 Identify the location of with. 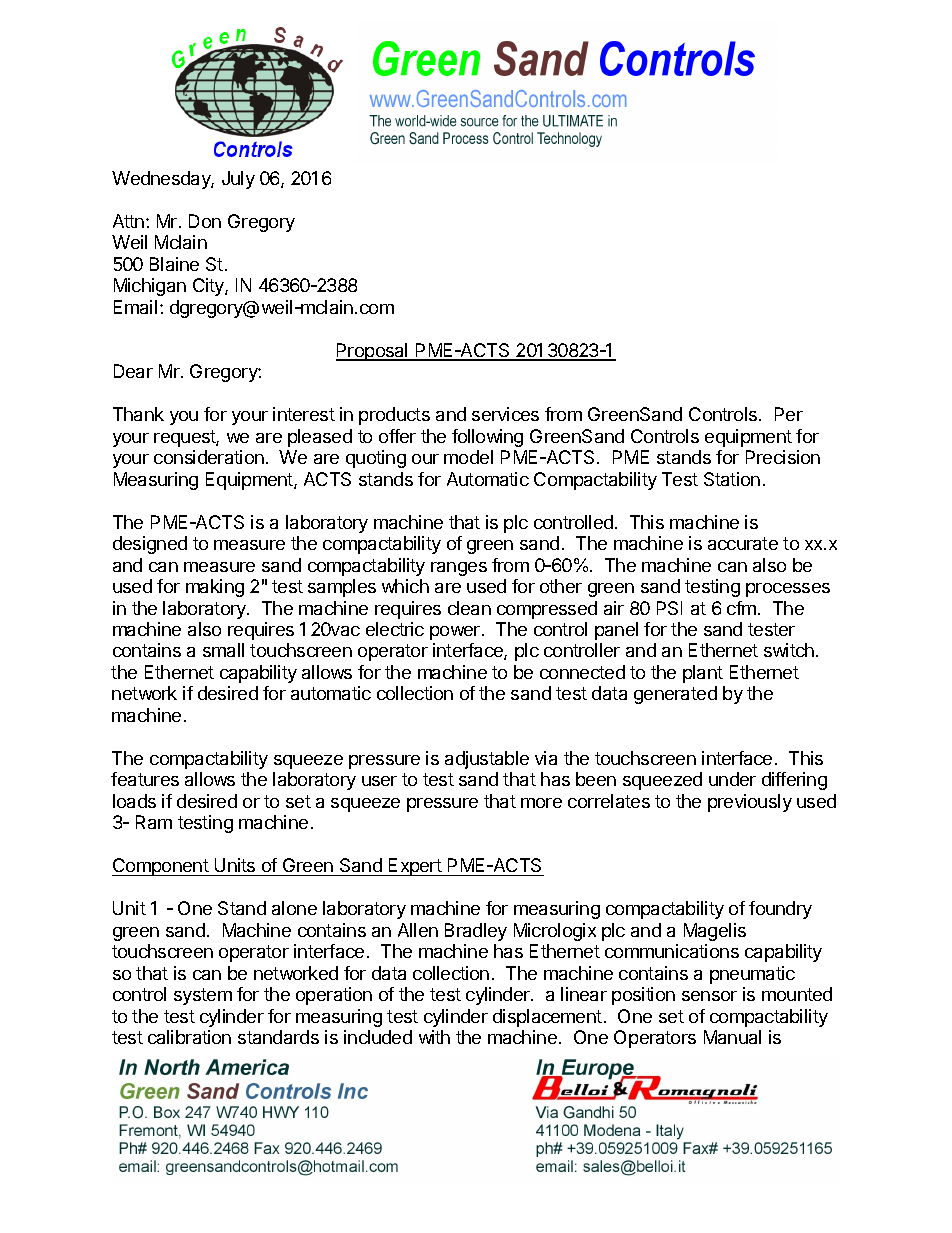
(434, 1037).
